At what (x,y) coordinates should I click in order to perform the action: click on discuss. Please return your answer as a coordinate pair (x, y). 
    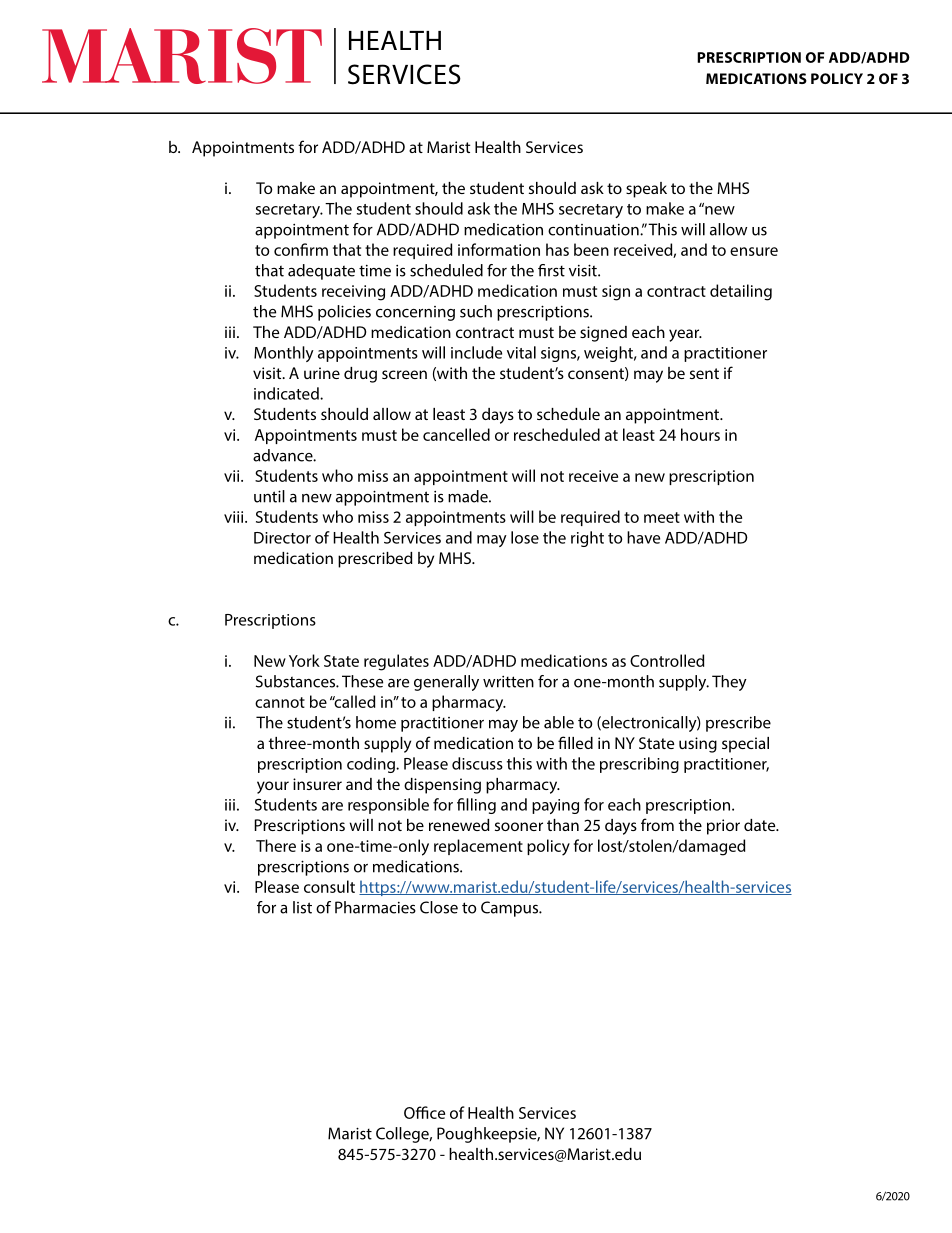
    Looking at the image, I should click on (477, 763).
